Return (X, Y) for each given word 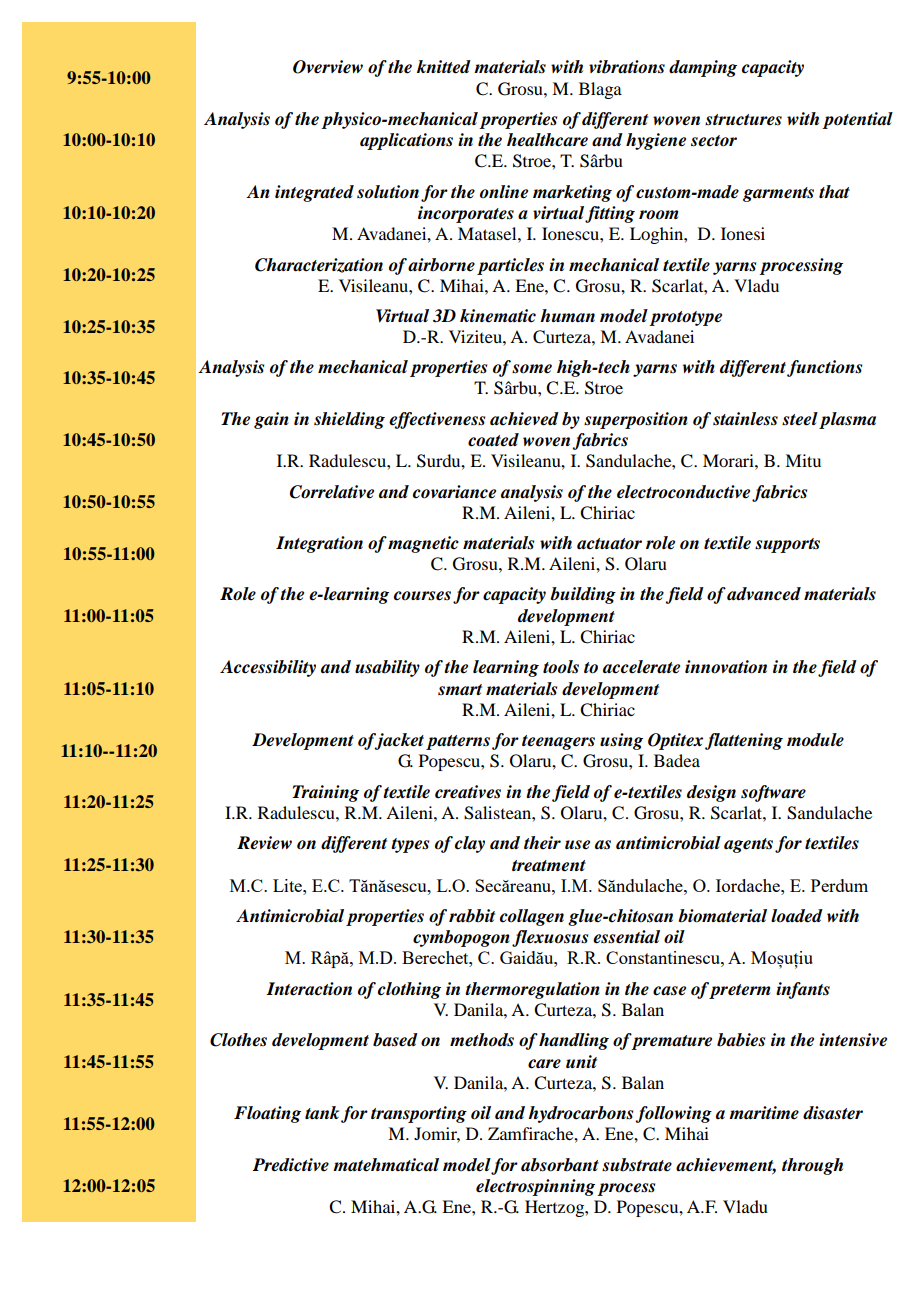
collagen (532, 917)
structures (743, 120)
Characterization (319, 265)
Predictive (290, 1165)
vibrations (627, 67)
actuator (609, 544)
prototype (685, 318)
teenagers (558, 742)
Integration (319, 544)
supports (787, 545)
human (567, 315)
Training (325, 793)
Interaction (309, 989)
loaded (797, 916)
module (815, 740)
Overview (328, 67)
